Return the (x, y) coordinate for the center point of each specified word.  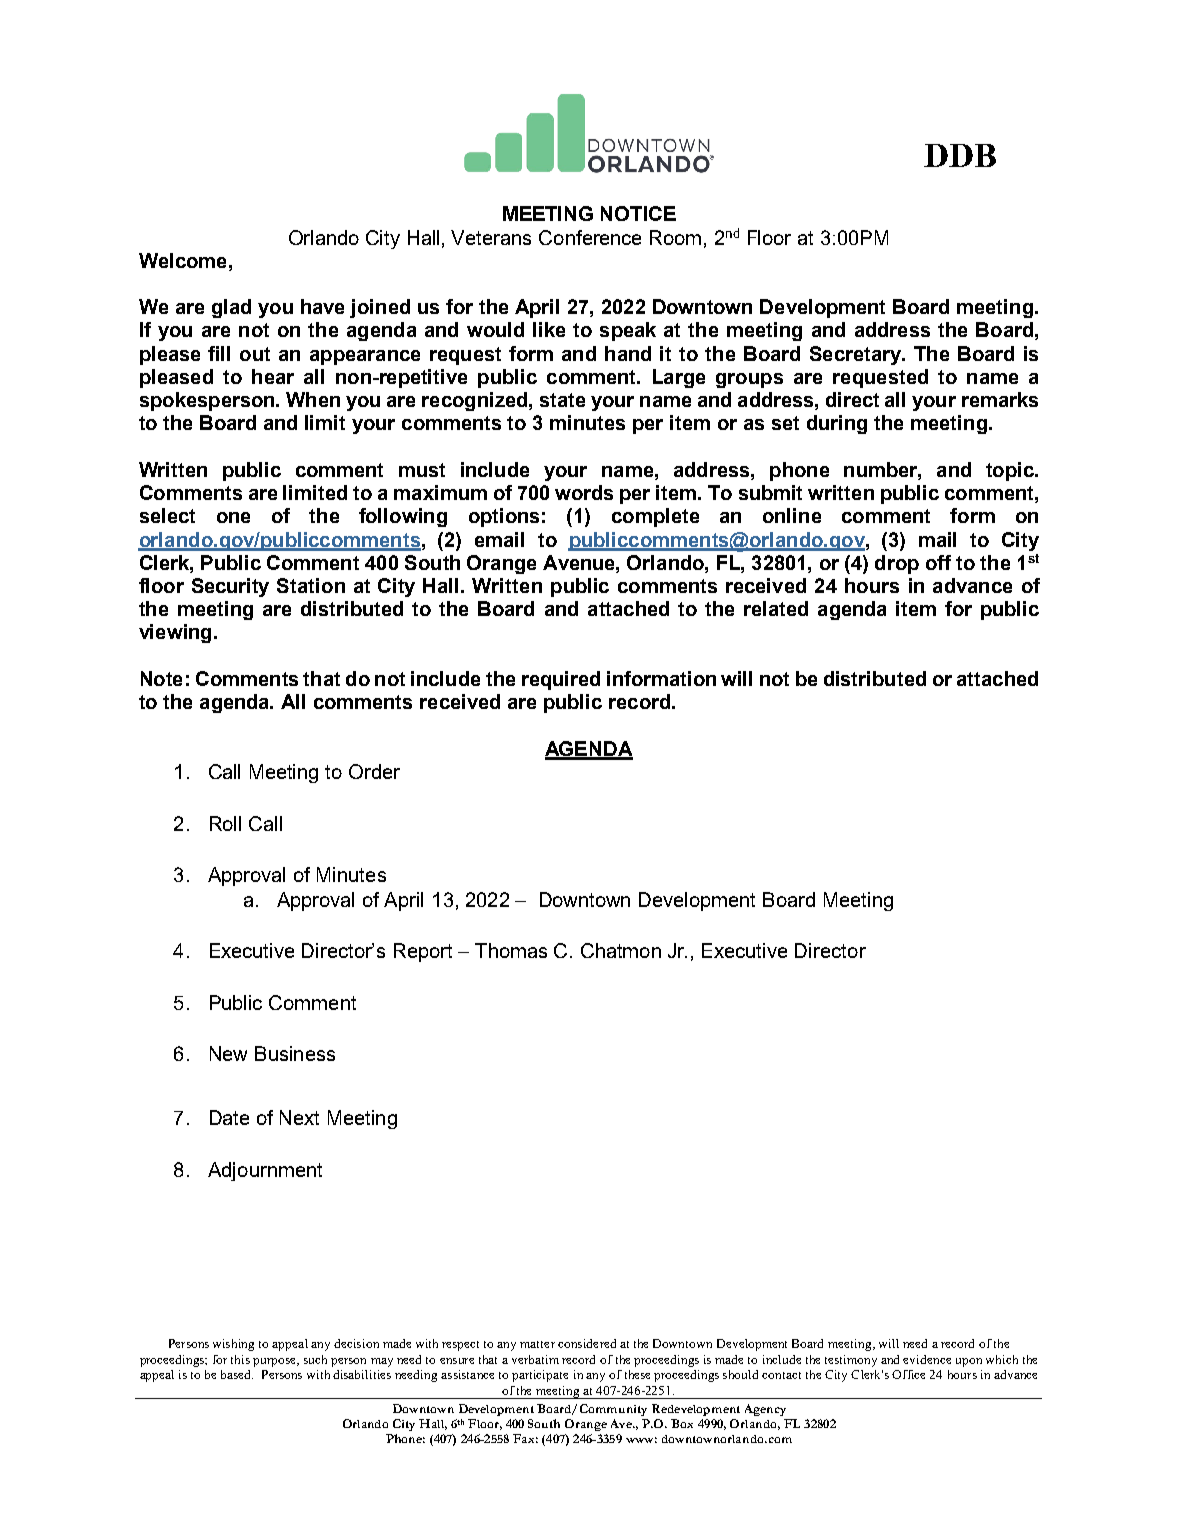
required (561, 680)
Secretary (857, 355)
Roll (225, 823)
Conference (590, 237)
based (237, 1374)
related (776, 608)
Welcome (182, 260)
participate (540, 1376)
